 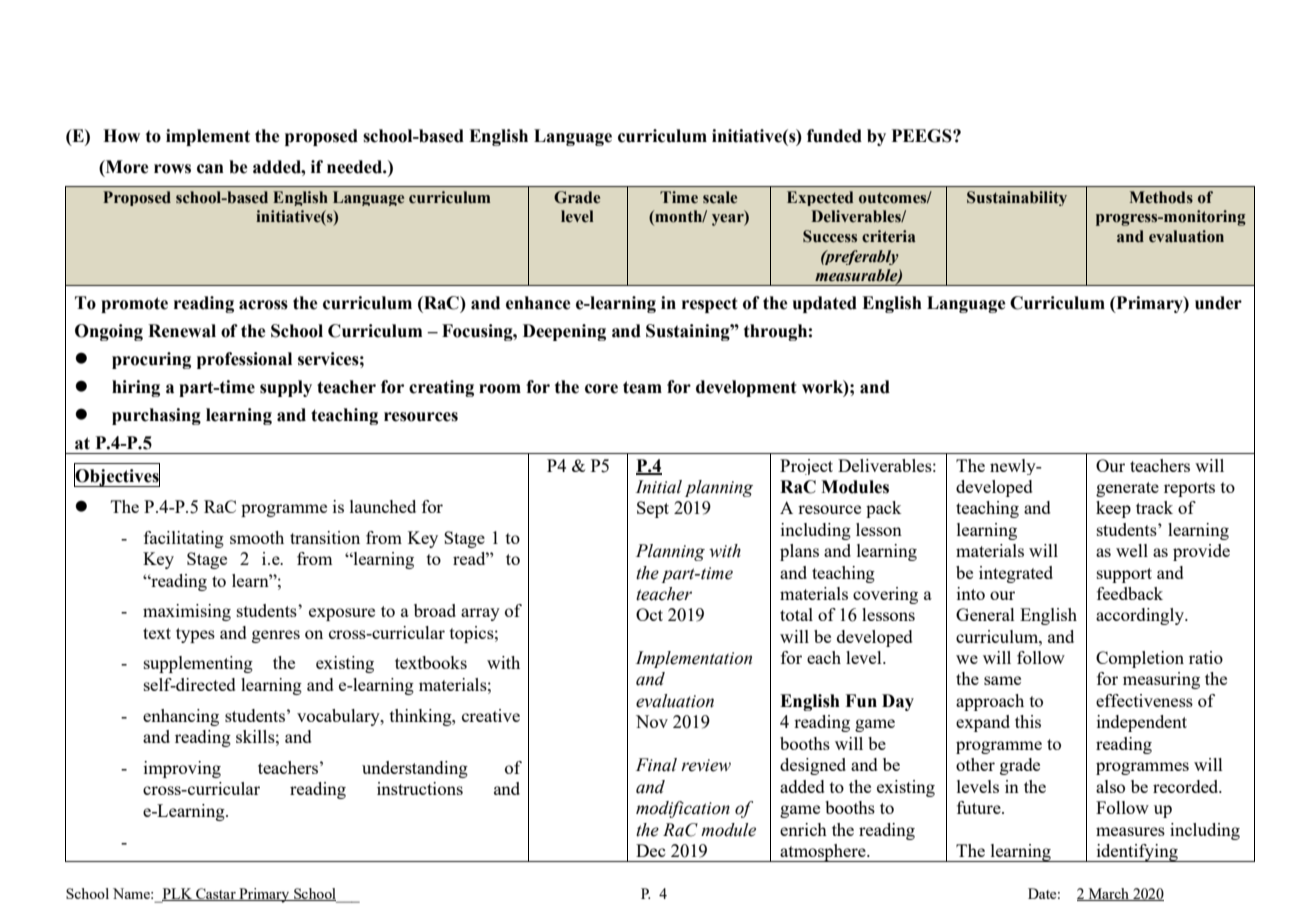 What do you see at coordinates (564, 332) in the screenshot?
I see `Deepening` at bounding box center [564, 332].
